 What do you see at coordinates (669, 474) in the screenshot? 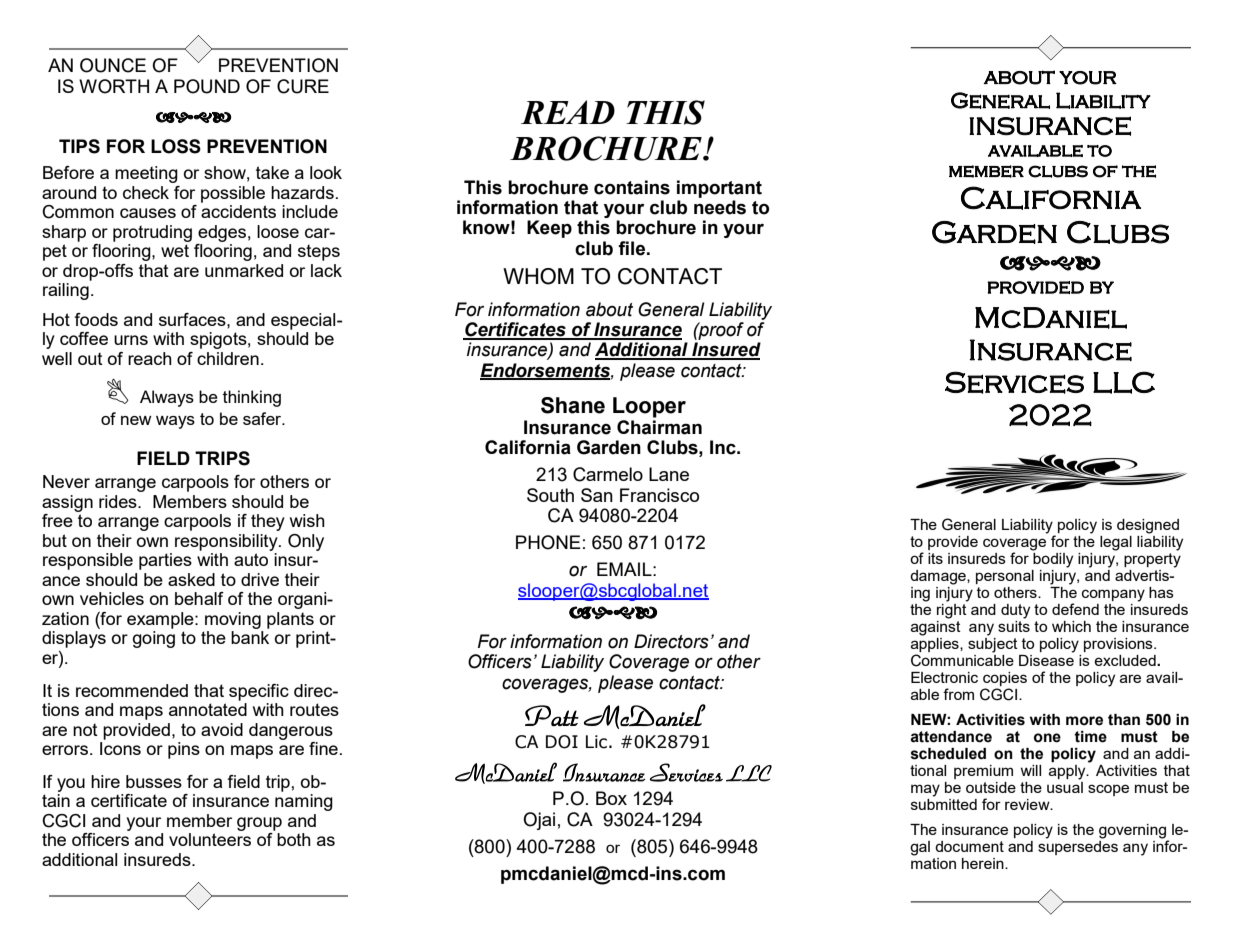
I see `Lane` at bounding box center [669, 474].
